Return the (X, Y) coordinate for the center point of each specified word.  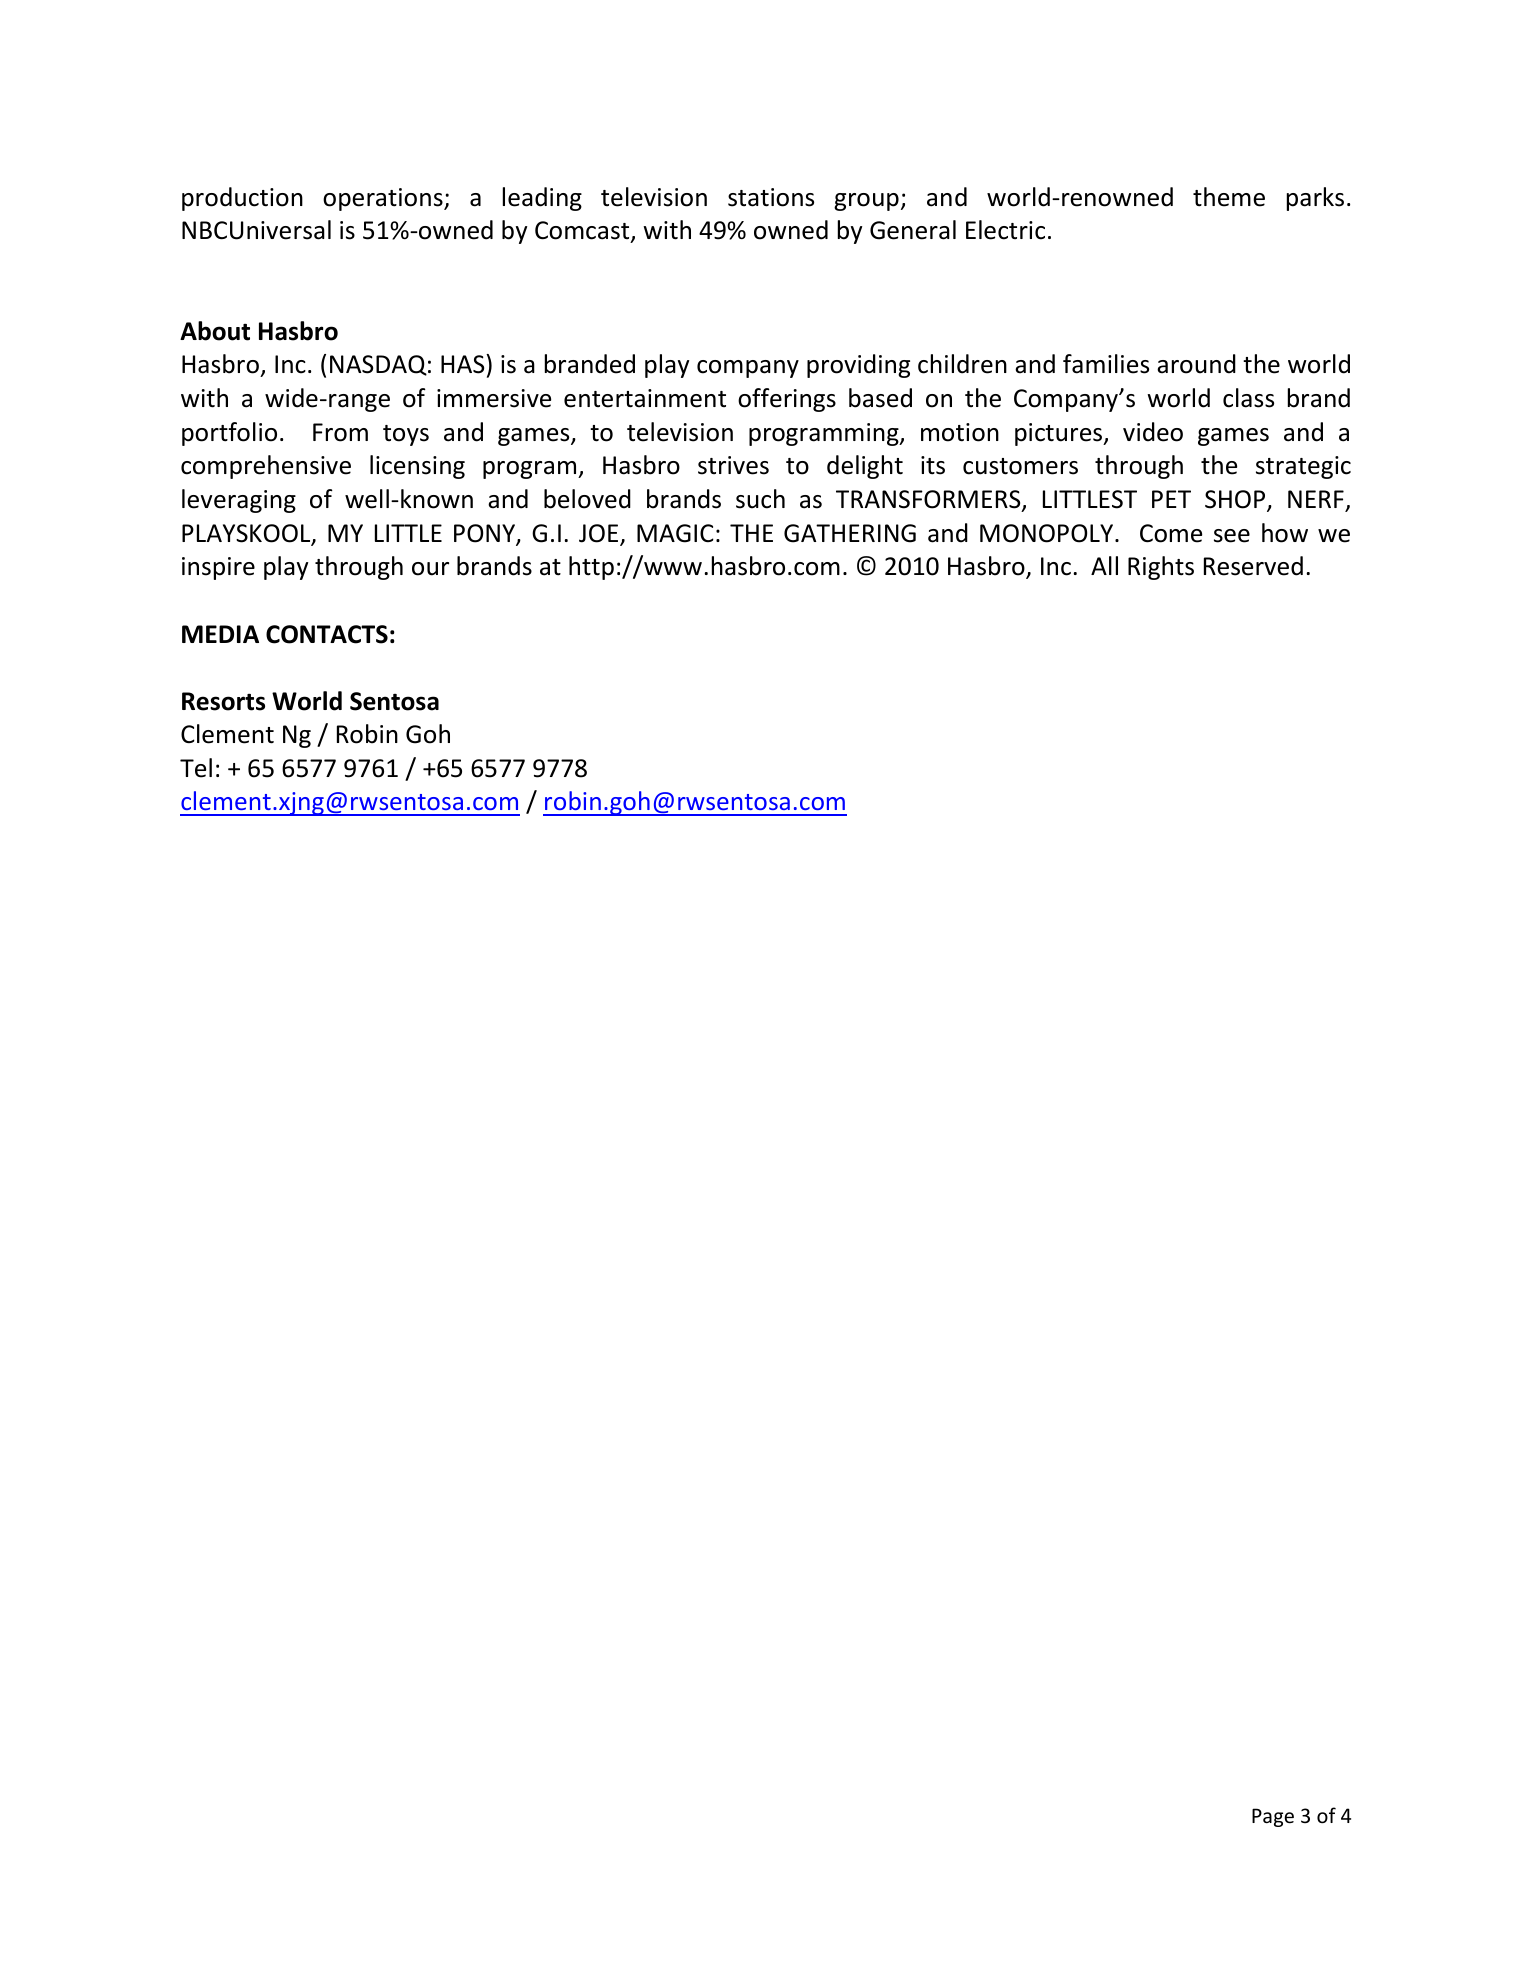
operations (384, 199)
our (430, 569)
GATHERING (850, 533)
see (1232, 536)
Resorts (223, 701)
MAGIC (675, 533)
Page (1273, 1817)
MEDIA (220, 634)
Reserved (1253, 566)
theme (1229, 197)
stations (771, 197)
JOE (600, 534)
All (1104, 565)
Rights (1161, 568)
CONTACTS (327, 634)
